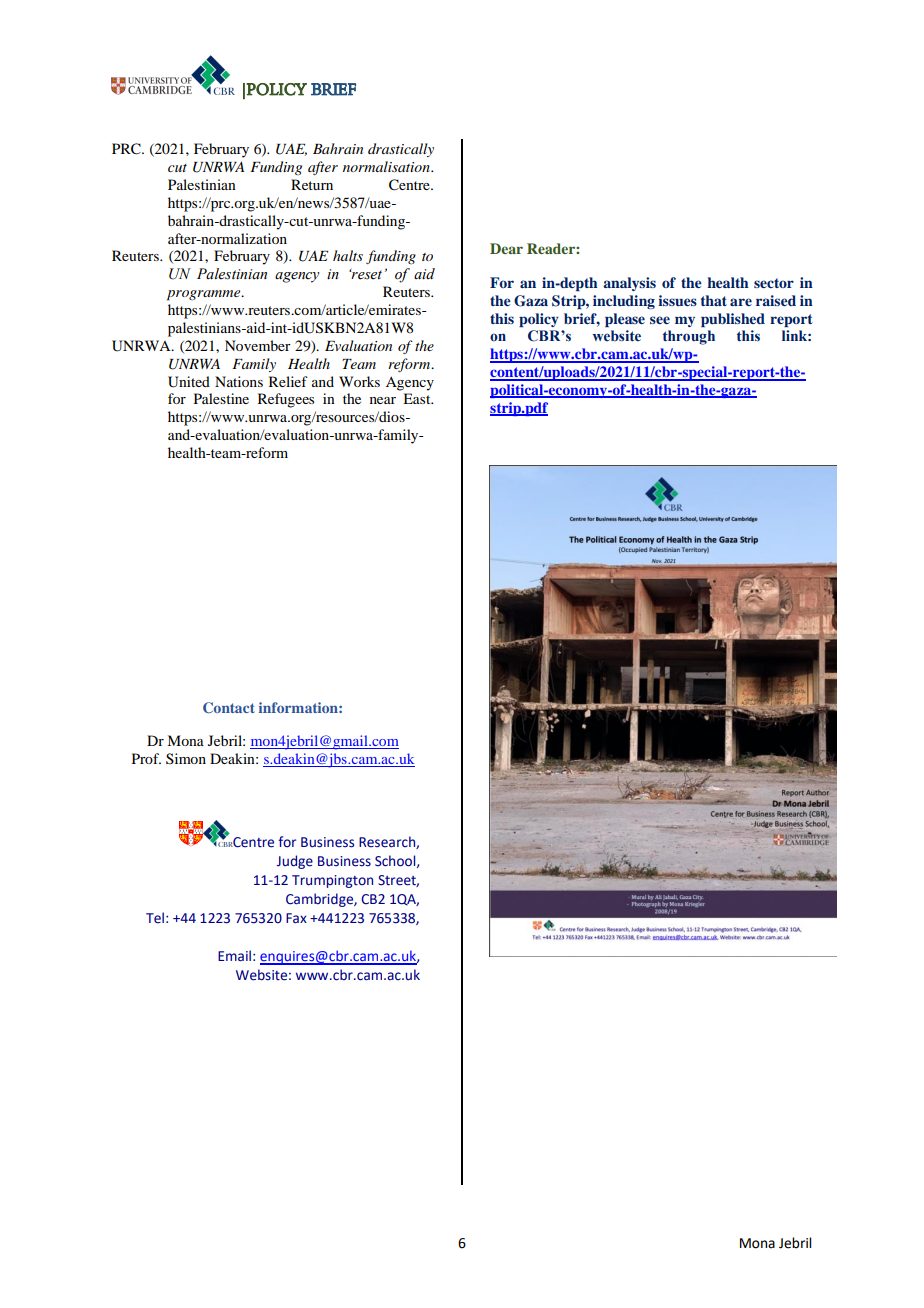 This screenshot has height=1308, width=924. I want to click on normalisation, so click(387, 166).
